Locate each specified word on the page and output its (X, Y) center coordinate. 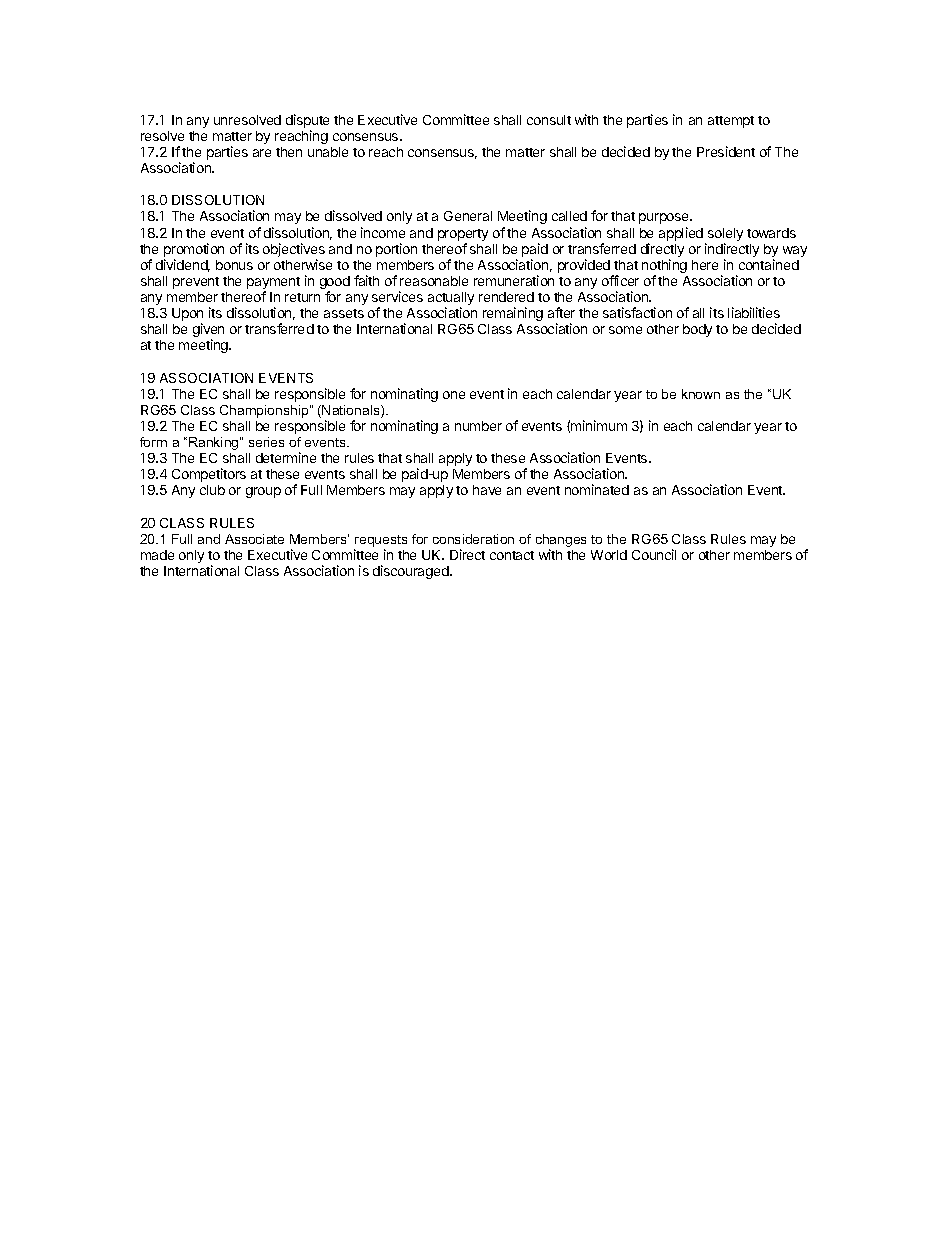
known (701, 394)
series (266, 442)
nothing (664, 267)
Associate (254, 539)
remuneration (514, 280)
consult (549, 120)
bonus (234, 265)
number (478, 426)
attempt (731, 122)
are (262, 153)
